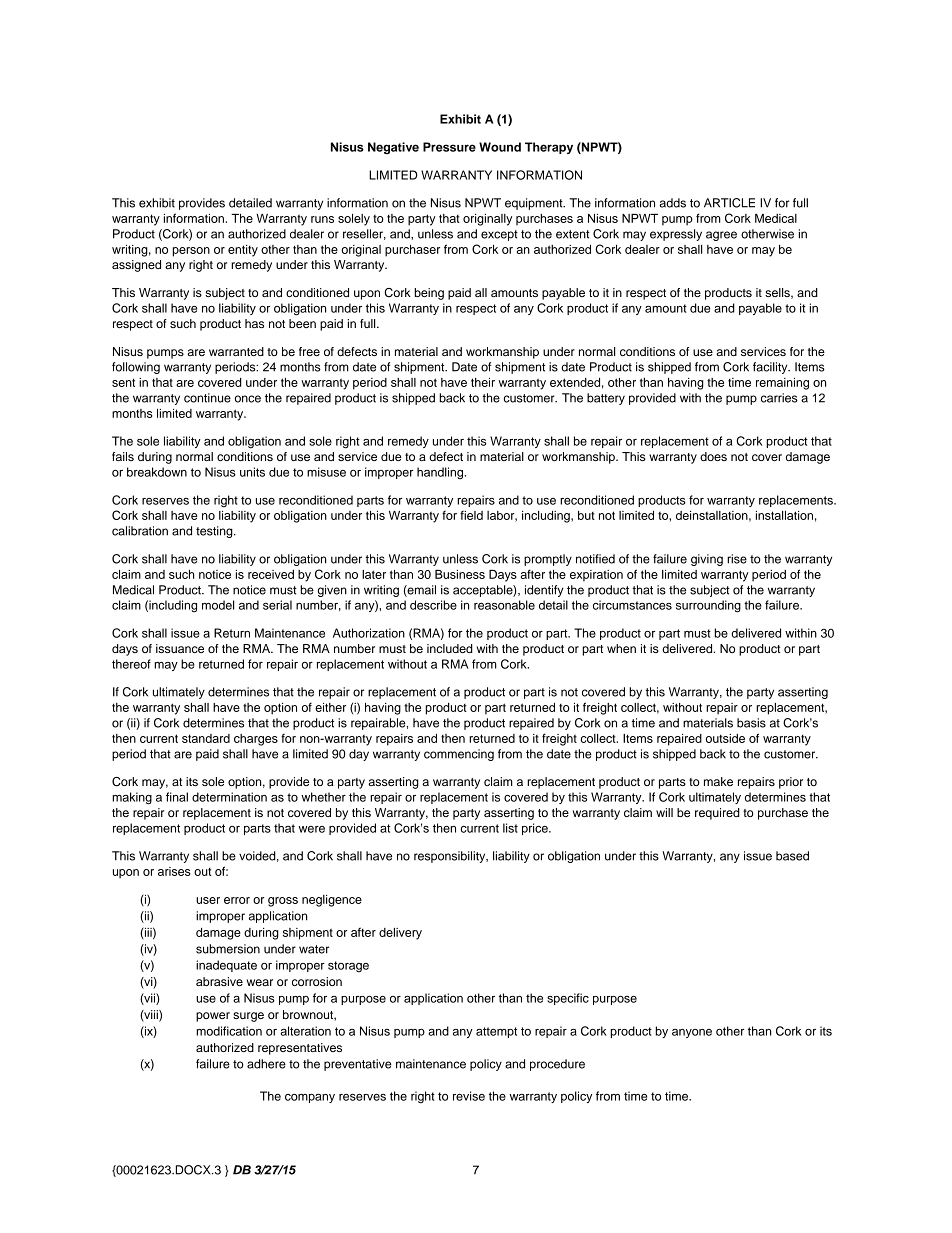  What do you see at coordinates (729, 203) in the page?
I see `ARTICLE` at bounding box center [729, 203].
